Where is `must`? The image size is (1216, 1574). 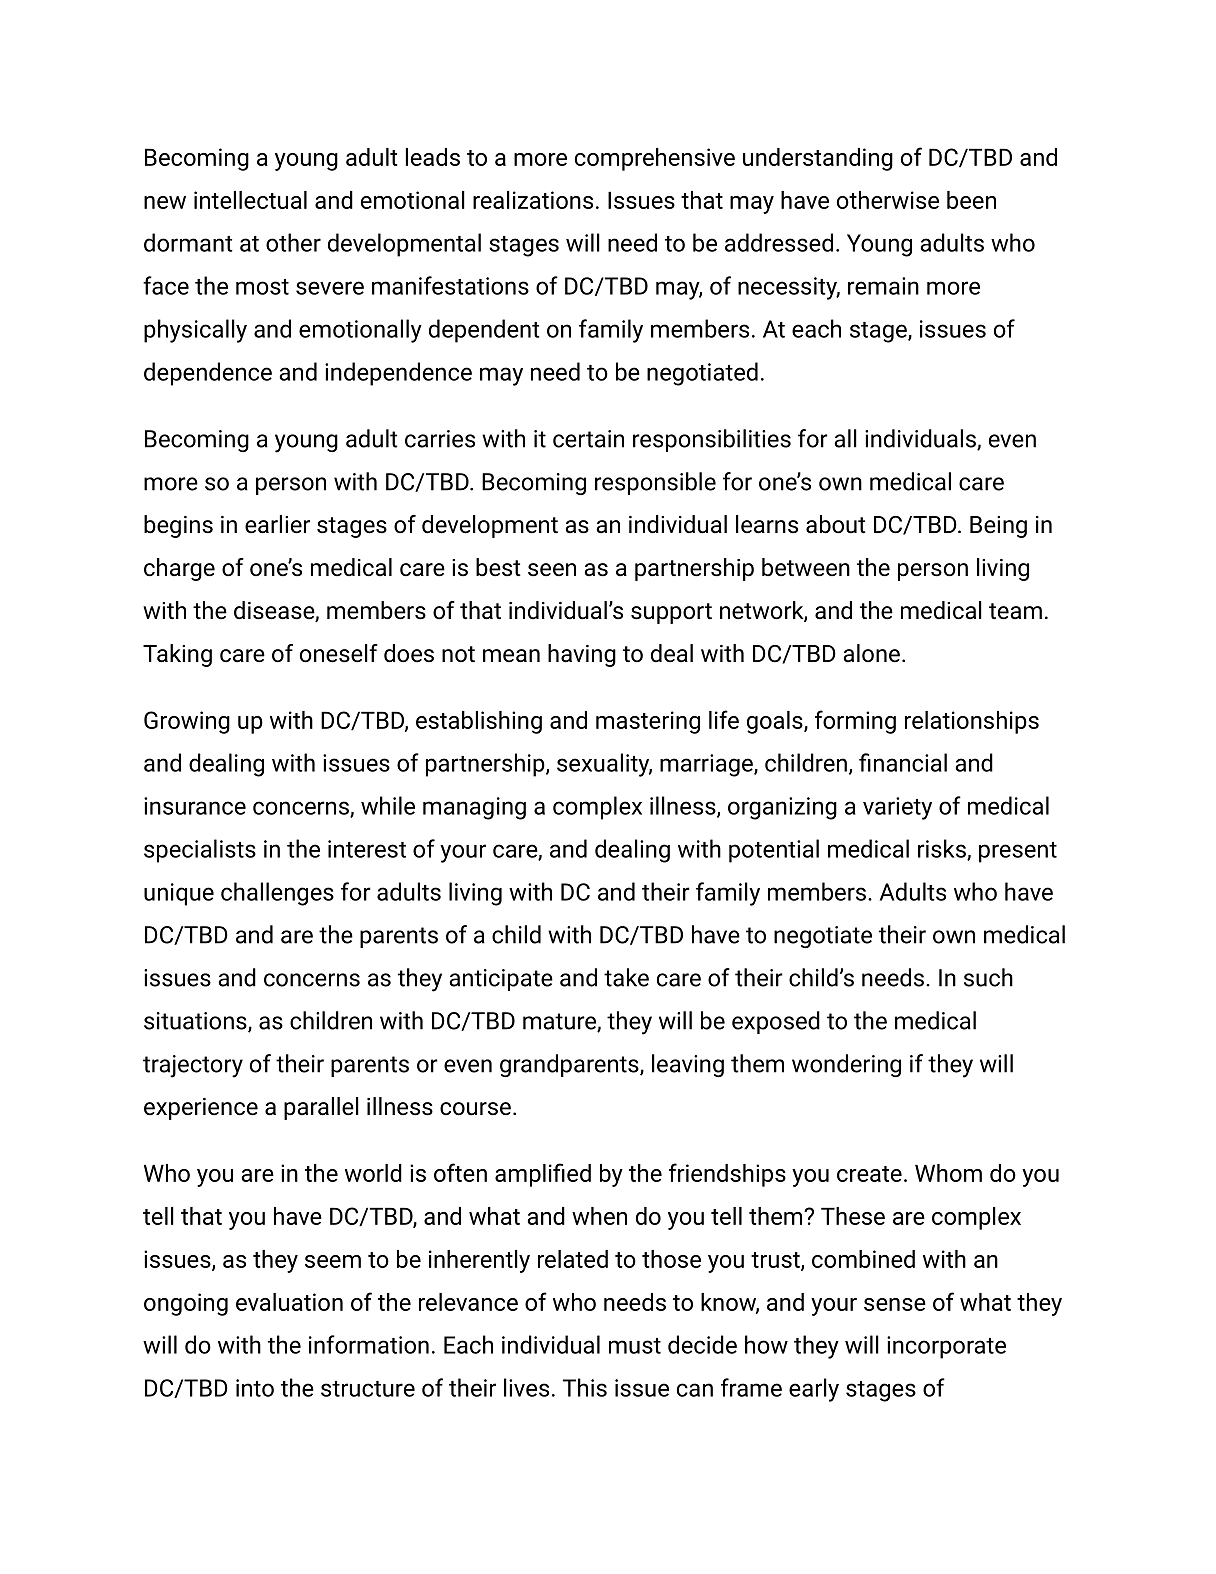
must is located at coordinates (635, 1346).
